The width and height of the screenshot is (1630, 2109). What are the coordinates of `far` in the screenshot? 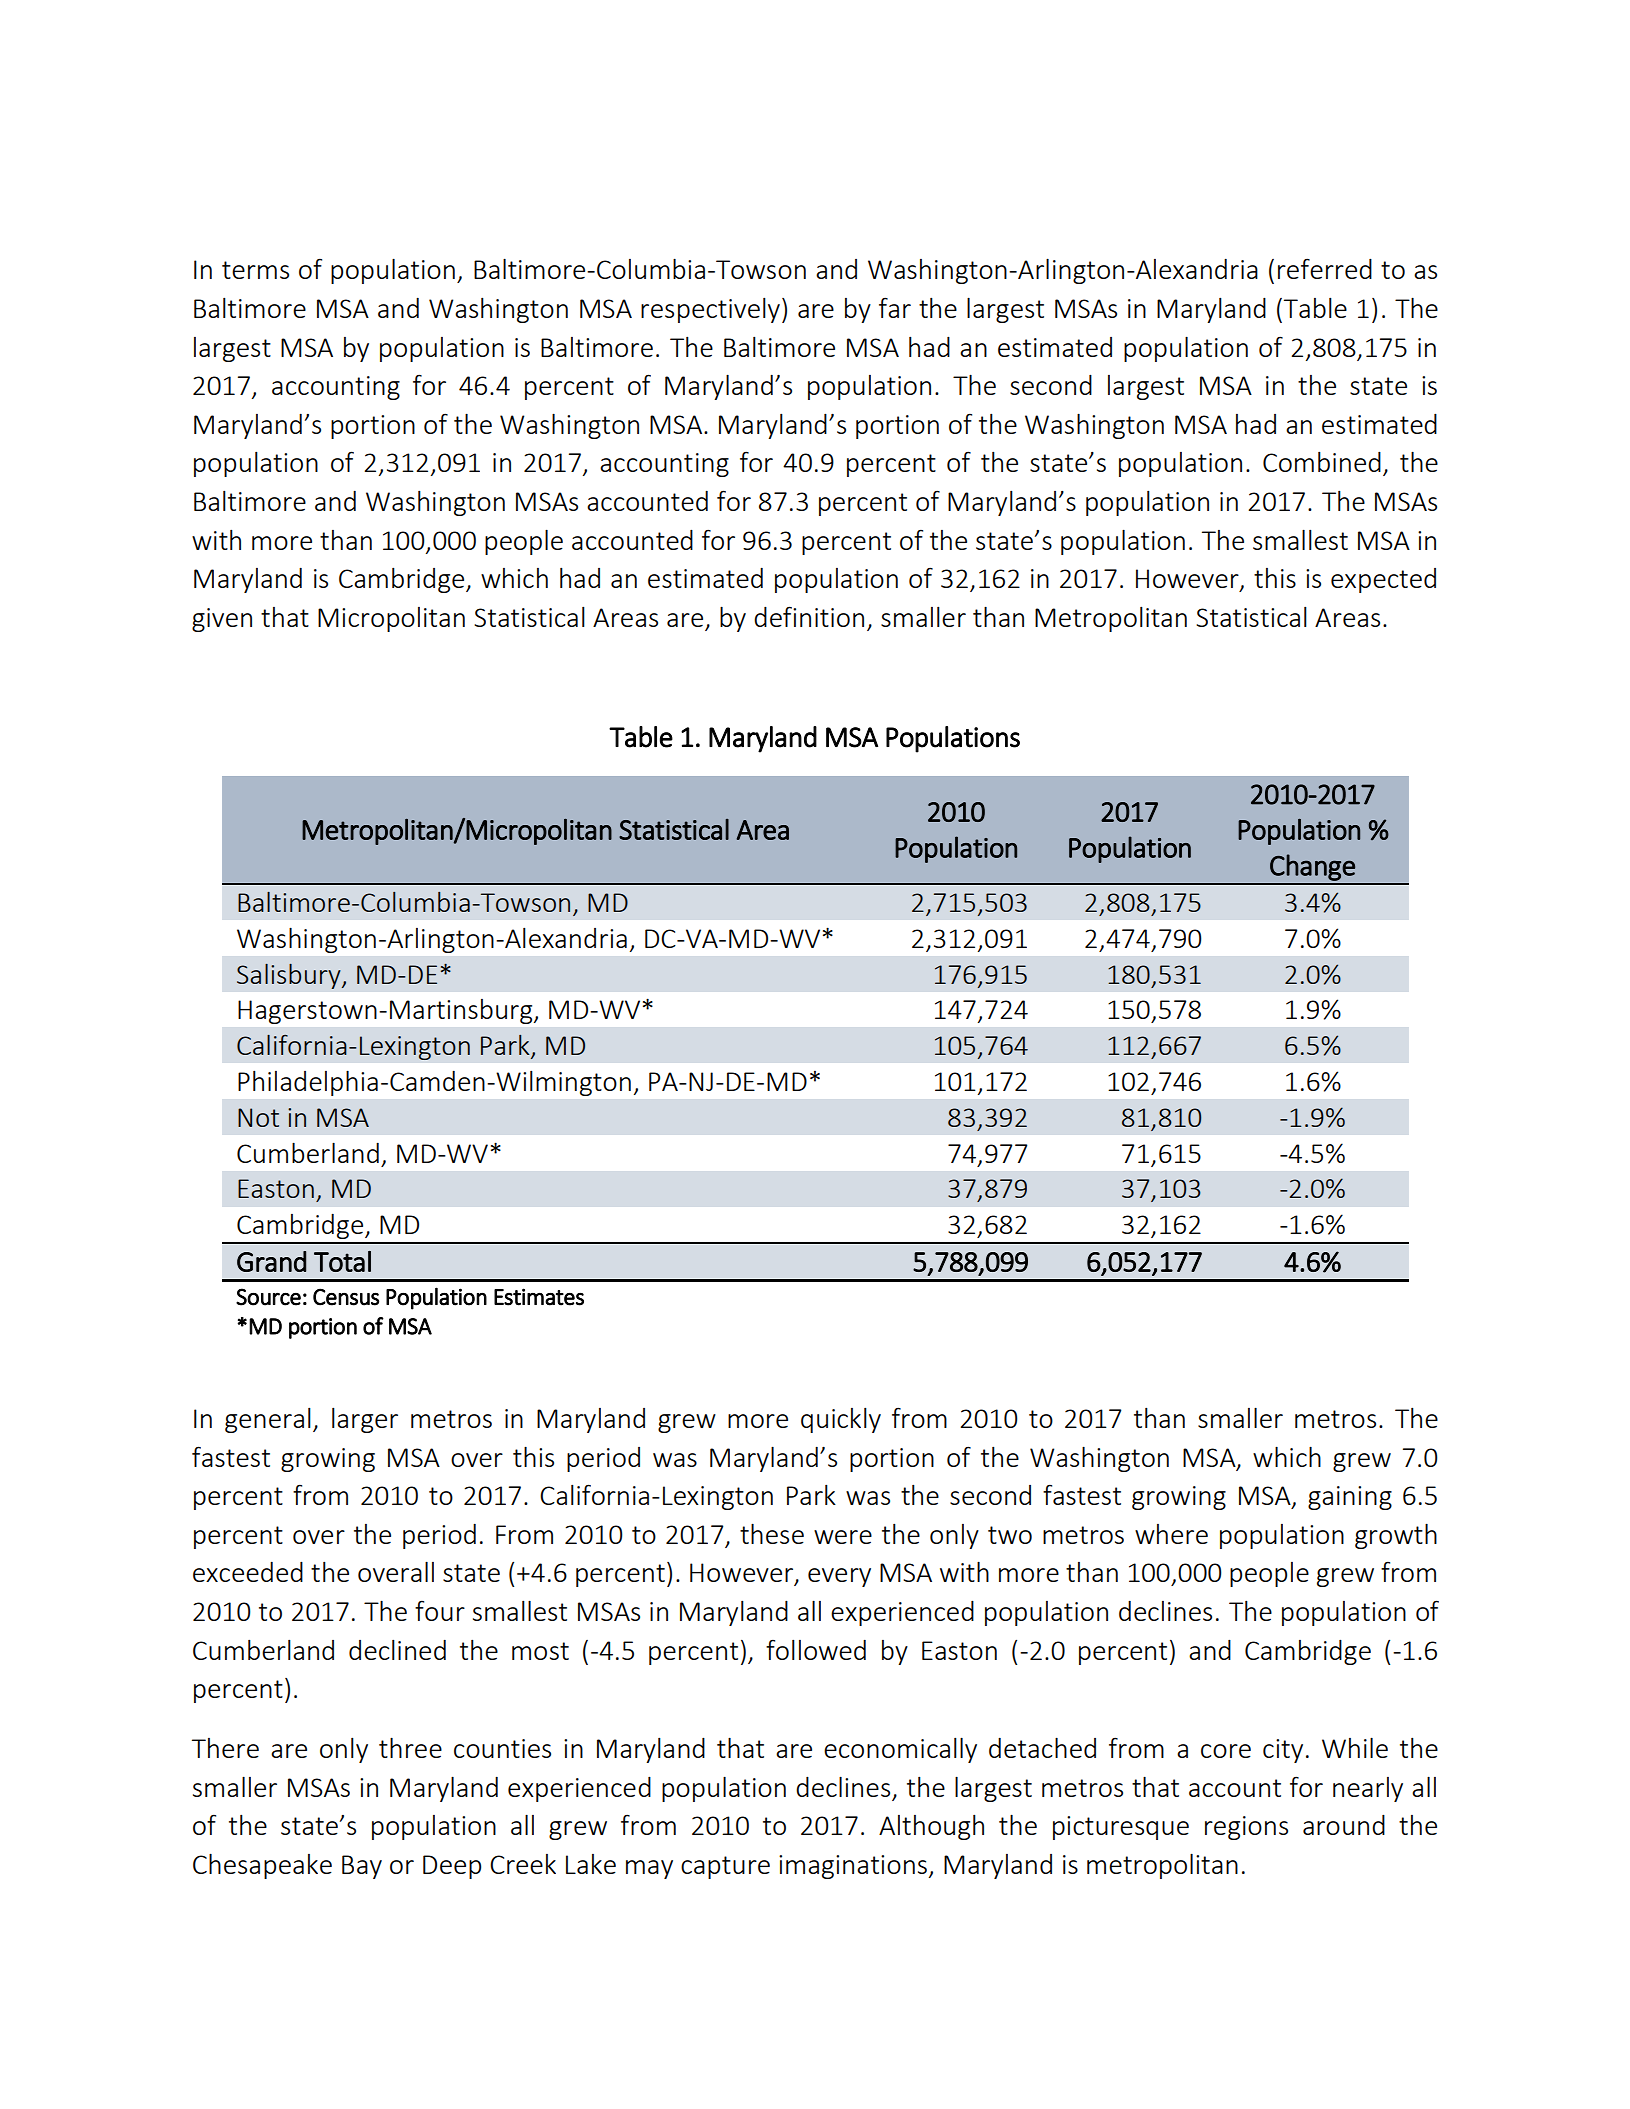 It's located at (895, 307).
